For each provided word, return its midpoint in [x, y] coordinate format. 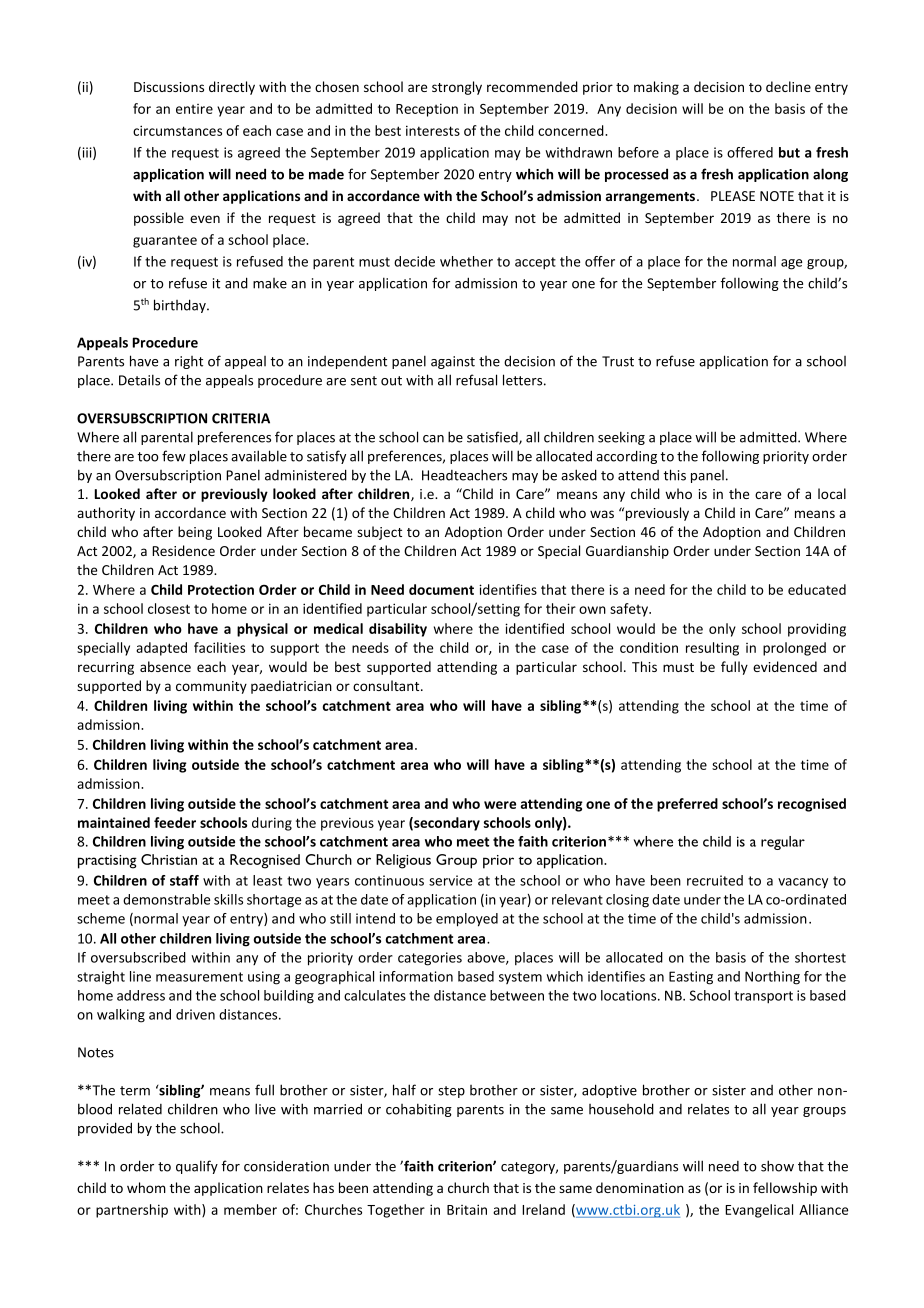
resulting [712, 649]
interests [433, 130]
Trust [618, 361]
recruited [715, 880]
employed [467, 920]
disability [398, 630]
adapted [161, 649]
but [789, 152]
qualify [197, 1167]
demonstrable [166, 899]
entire [194, 109]
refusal [476, 380]
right [189, 362]
